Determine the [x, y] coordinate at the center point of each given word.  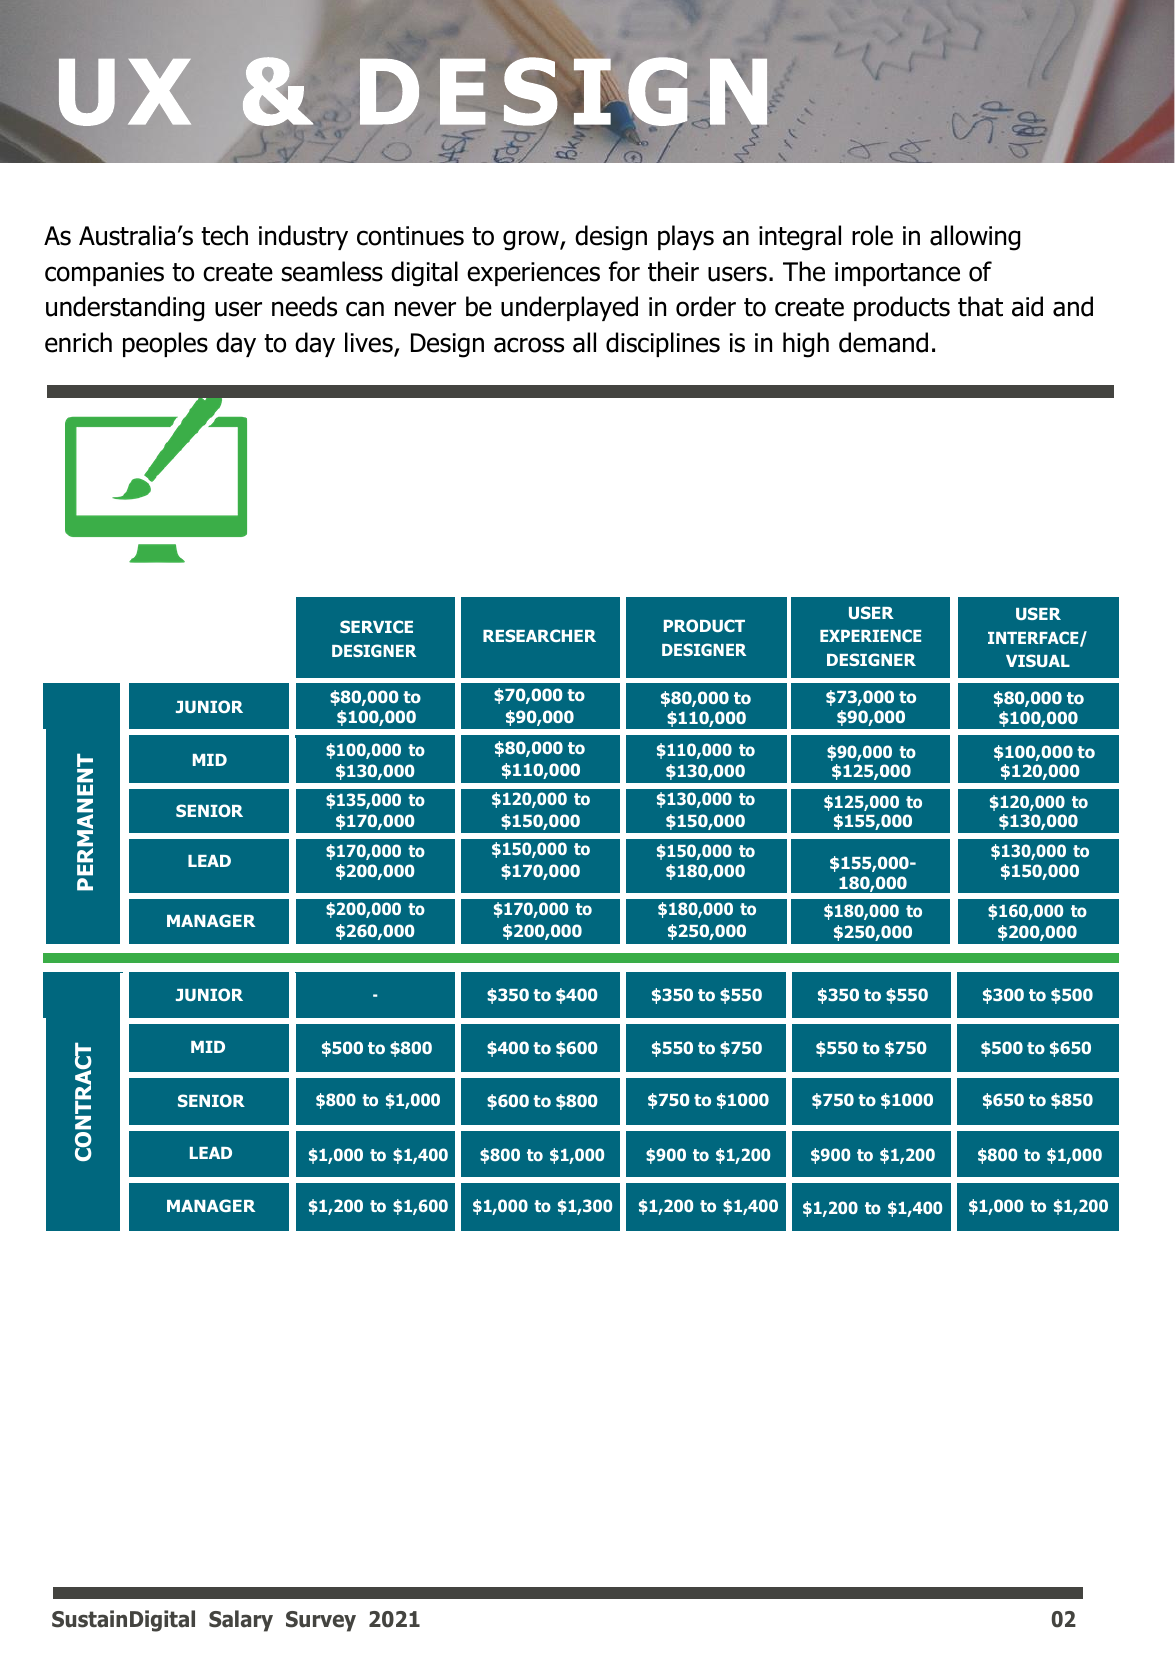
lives [370, 343]
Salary [241, 1621]
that [980, 306]
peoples [165, 344]
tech [224, 235]
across [529, 345]
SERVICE [376, 626]
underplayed [569, 308]
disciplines [663, 344]
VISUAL [1038, 660]
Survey [321, 1621]
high [806, 345]
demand [883, 342]
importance [897, 274]
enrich [78, 342]
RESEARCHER [539, 635]
